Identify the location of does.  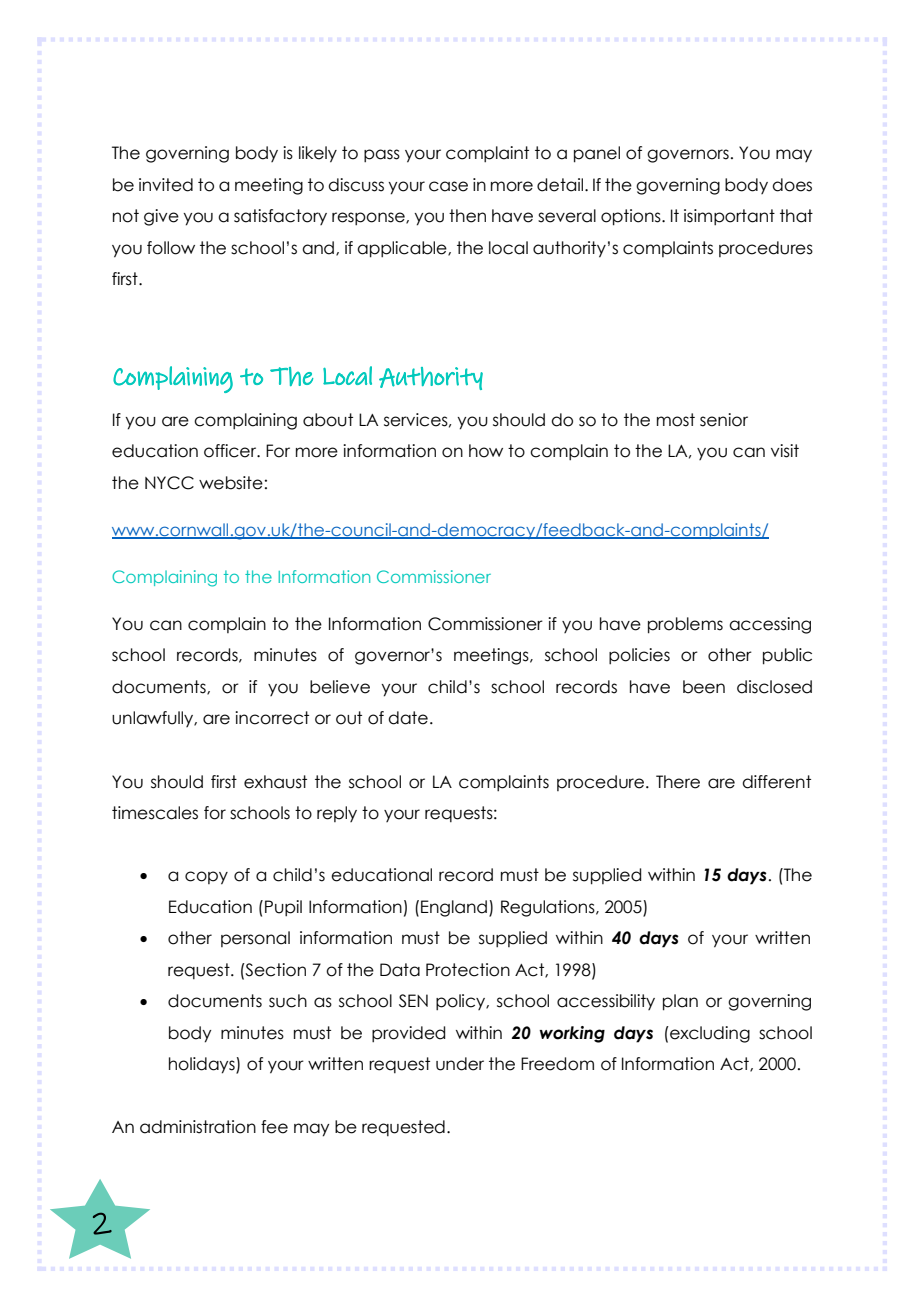
(792, 185).
